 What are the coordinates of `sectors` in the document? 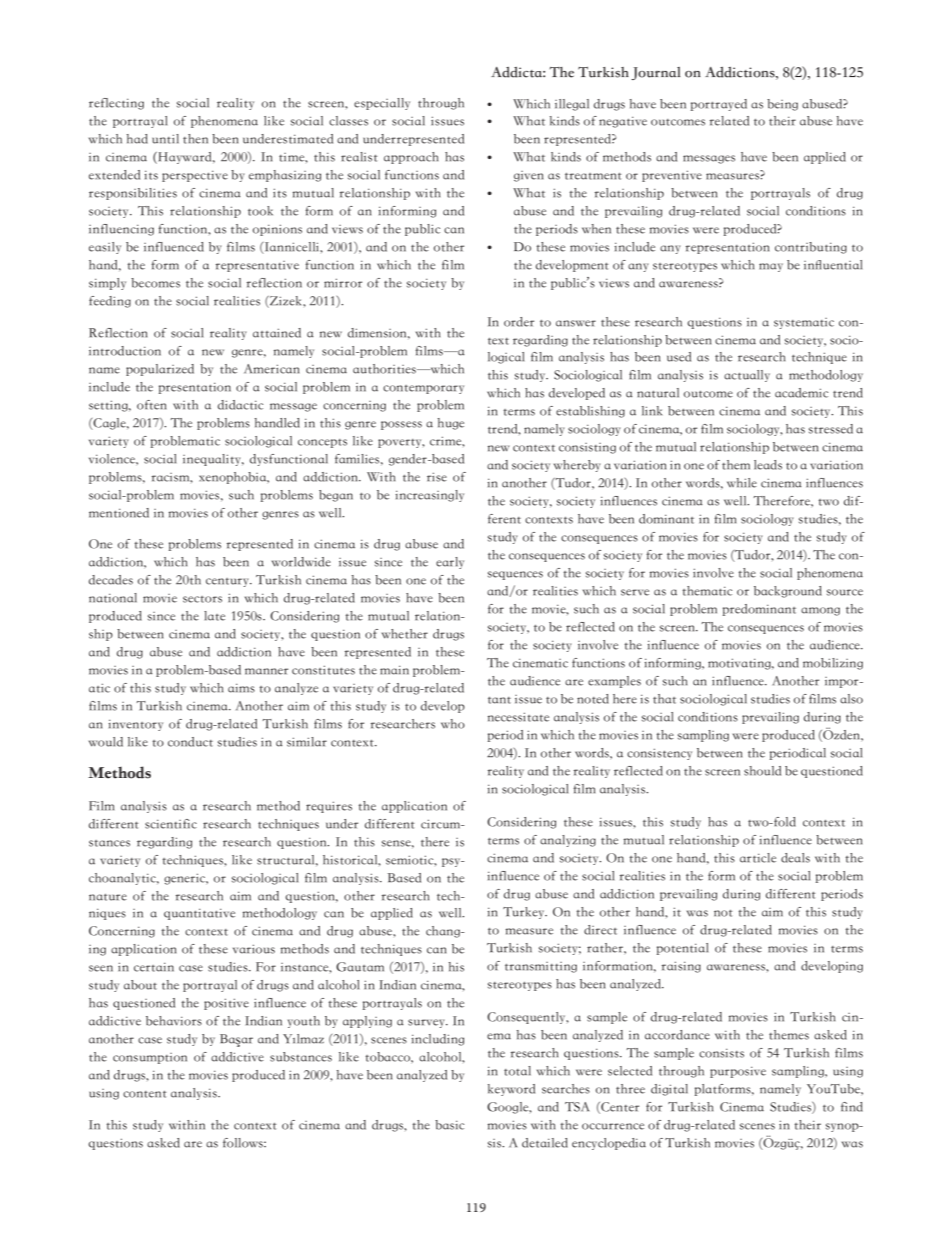 It's located at (202, 599).
